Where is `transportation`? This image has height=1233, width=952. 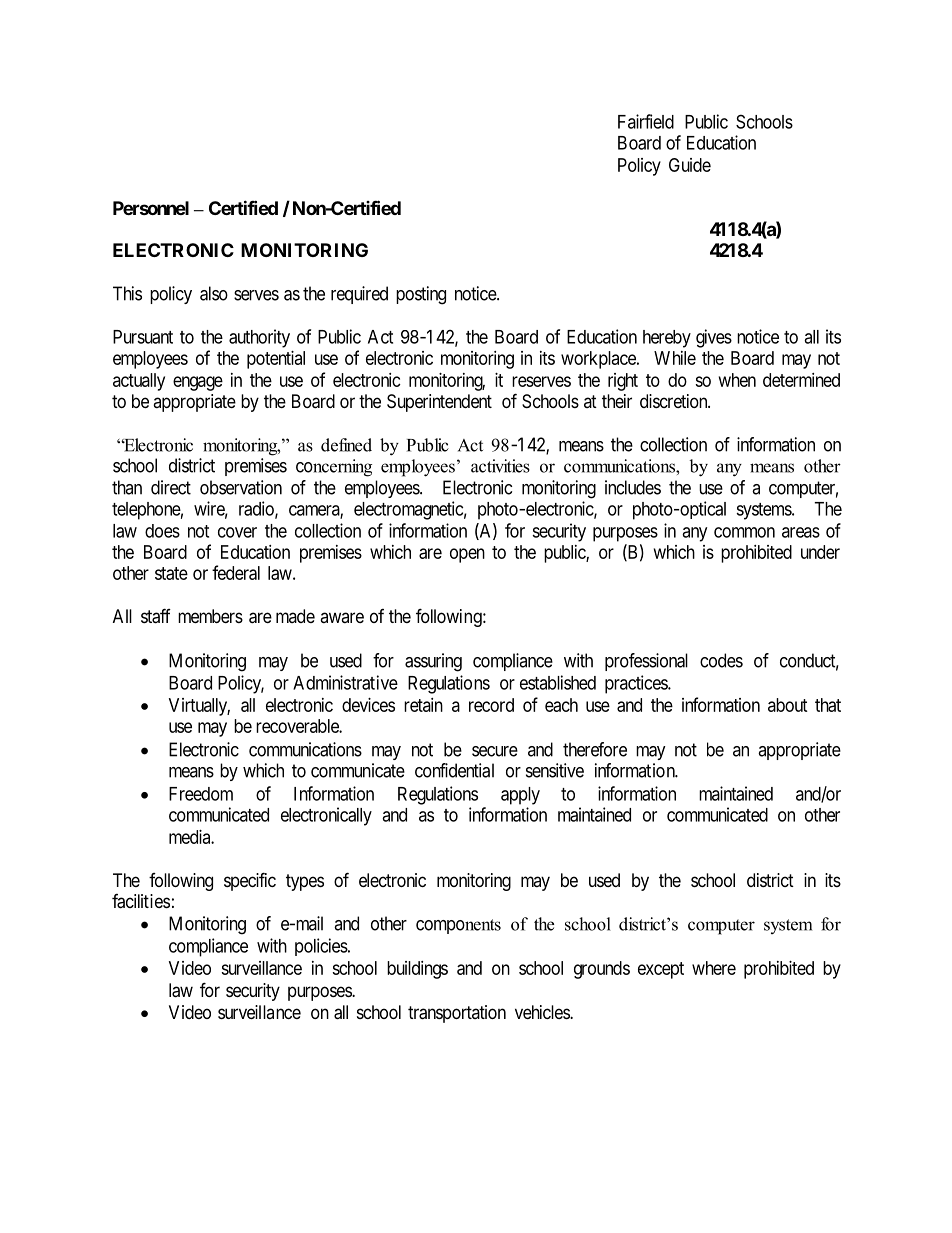
transportation is located at coordinates (457, 1014).
